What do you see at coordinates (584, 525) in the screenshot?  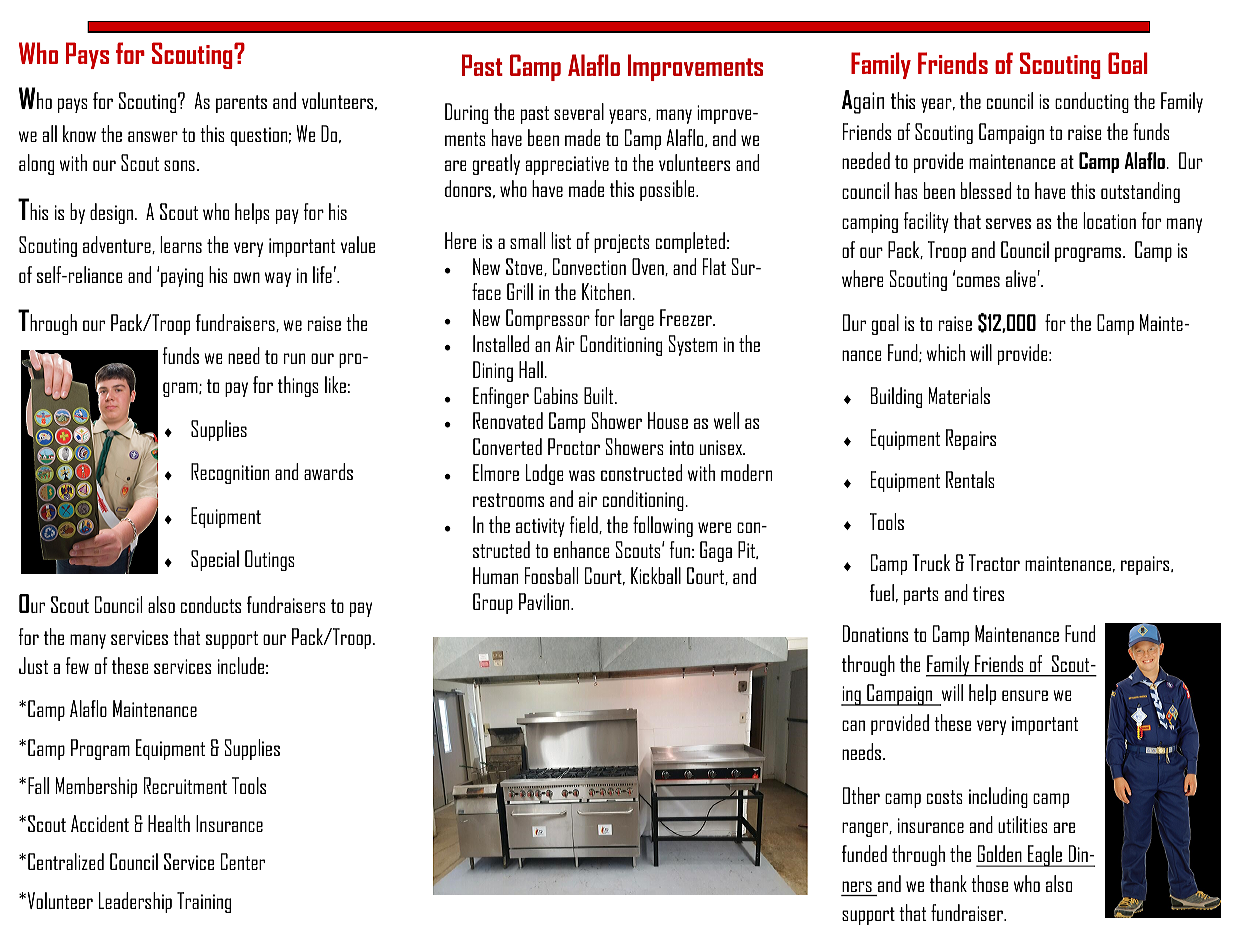 I see `field` at bounding box center [584, 525].
